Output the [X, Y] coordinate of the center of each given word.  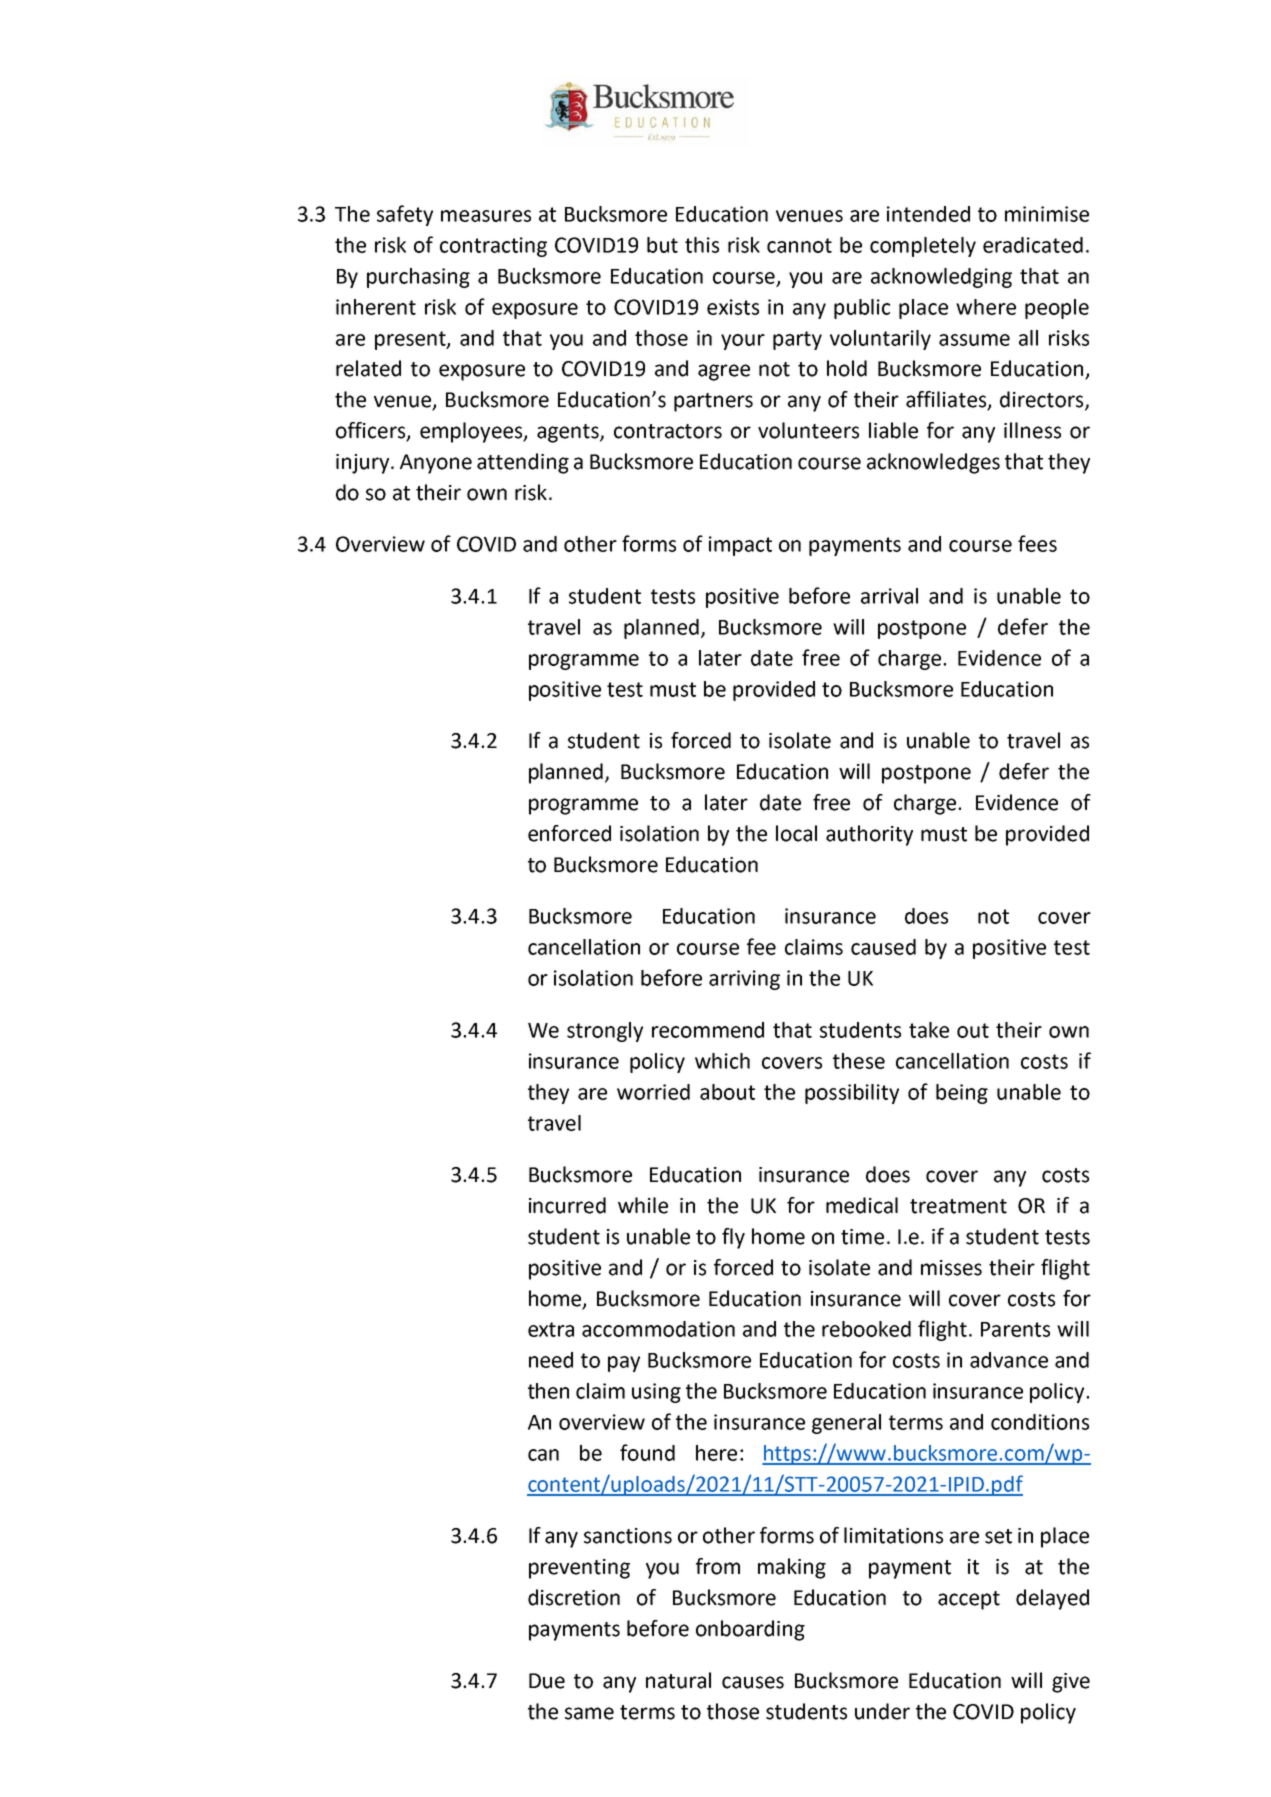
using [656, 1393]
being [962, 1094]
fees [1037, 543]
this [702, 245]
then [548, 1391]
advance [1009, 1360]
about [727, 1092]
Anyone [436, 464]
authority [869, 835]
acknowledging [941, 278]
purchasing [418, 278]
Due [547, 1681]
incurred [567, 1205]
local [796, 833]
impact [740, 546]
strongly [605, 1032]
